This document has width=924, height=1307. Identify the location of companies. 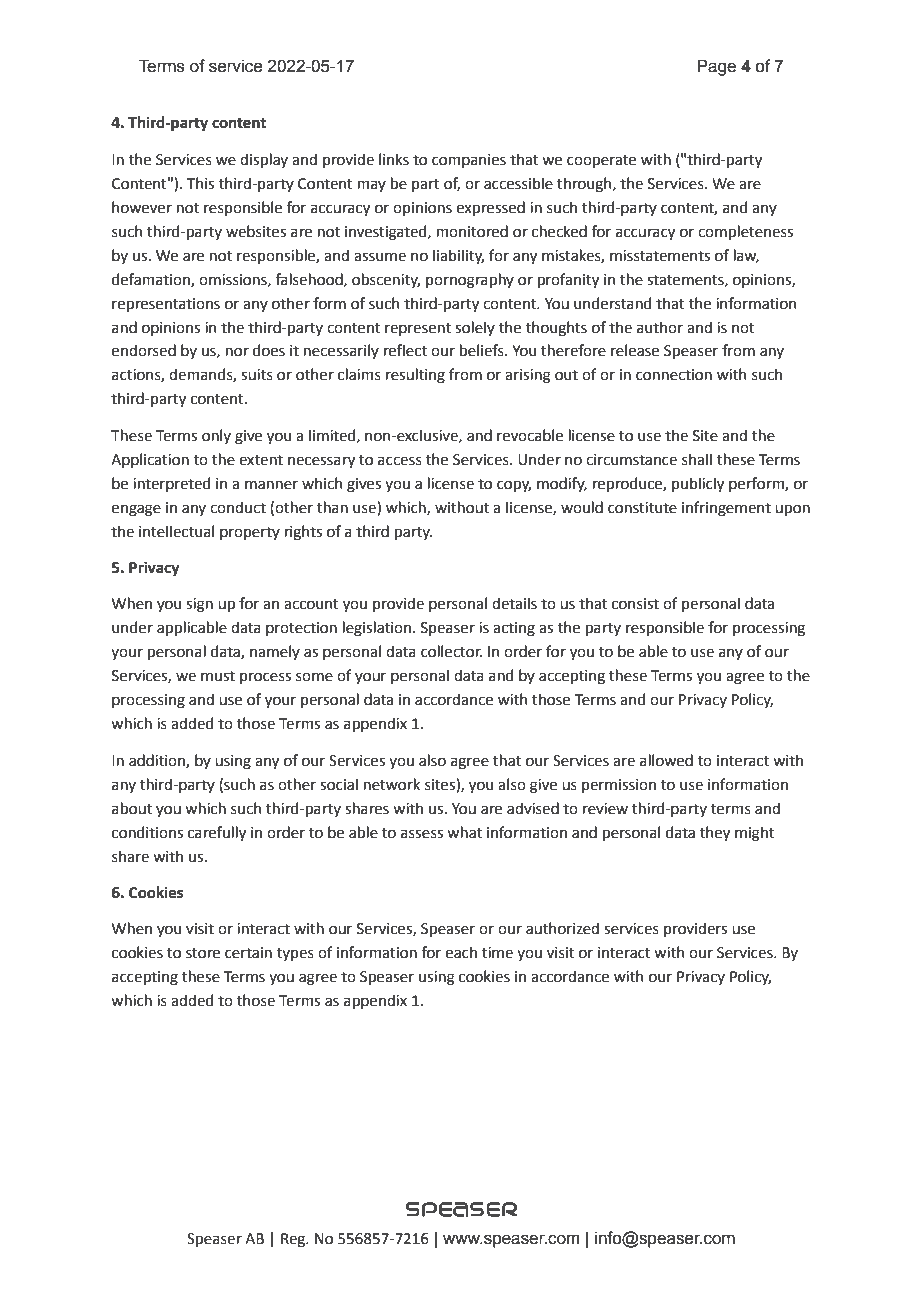
(469, 161).
